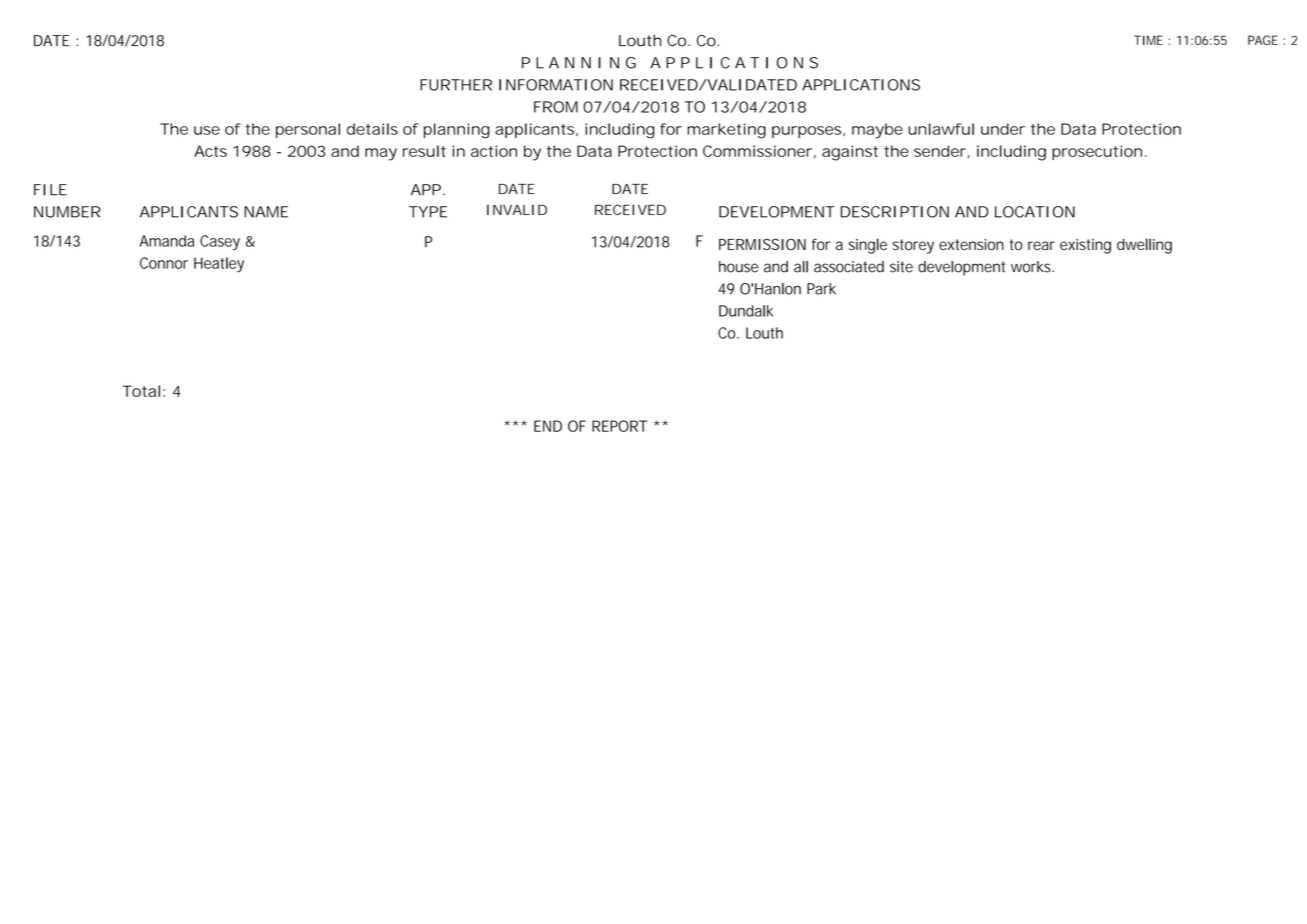 This image has width=1307, height=924. I want to click on Park, so click(821, 289).
